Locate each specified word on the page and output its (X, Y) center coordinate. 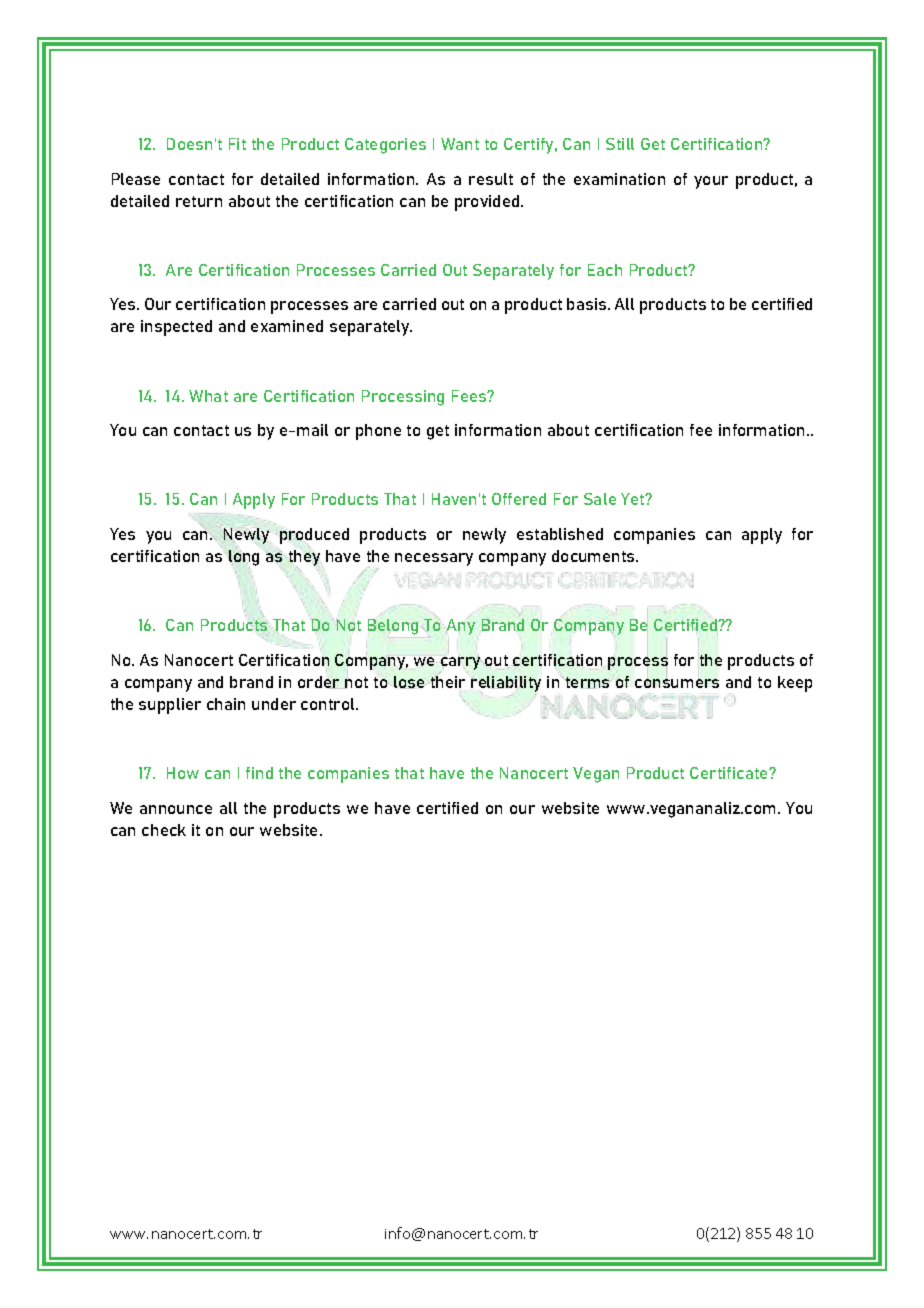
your (711, 182)
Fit (237, 144)
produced (314, 536)
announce (176, 809)
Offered (519, 499)
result (491, 179)
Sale (600, 499)
